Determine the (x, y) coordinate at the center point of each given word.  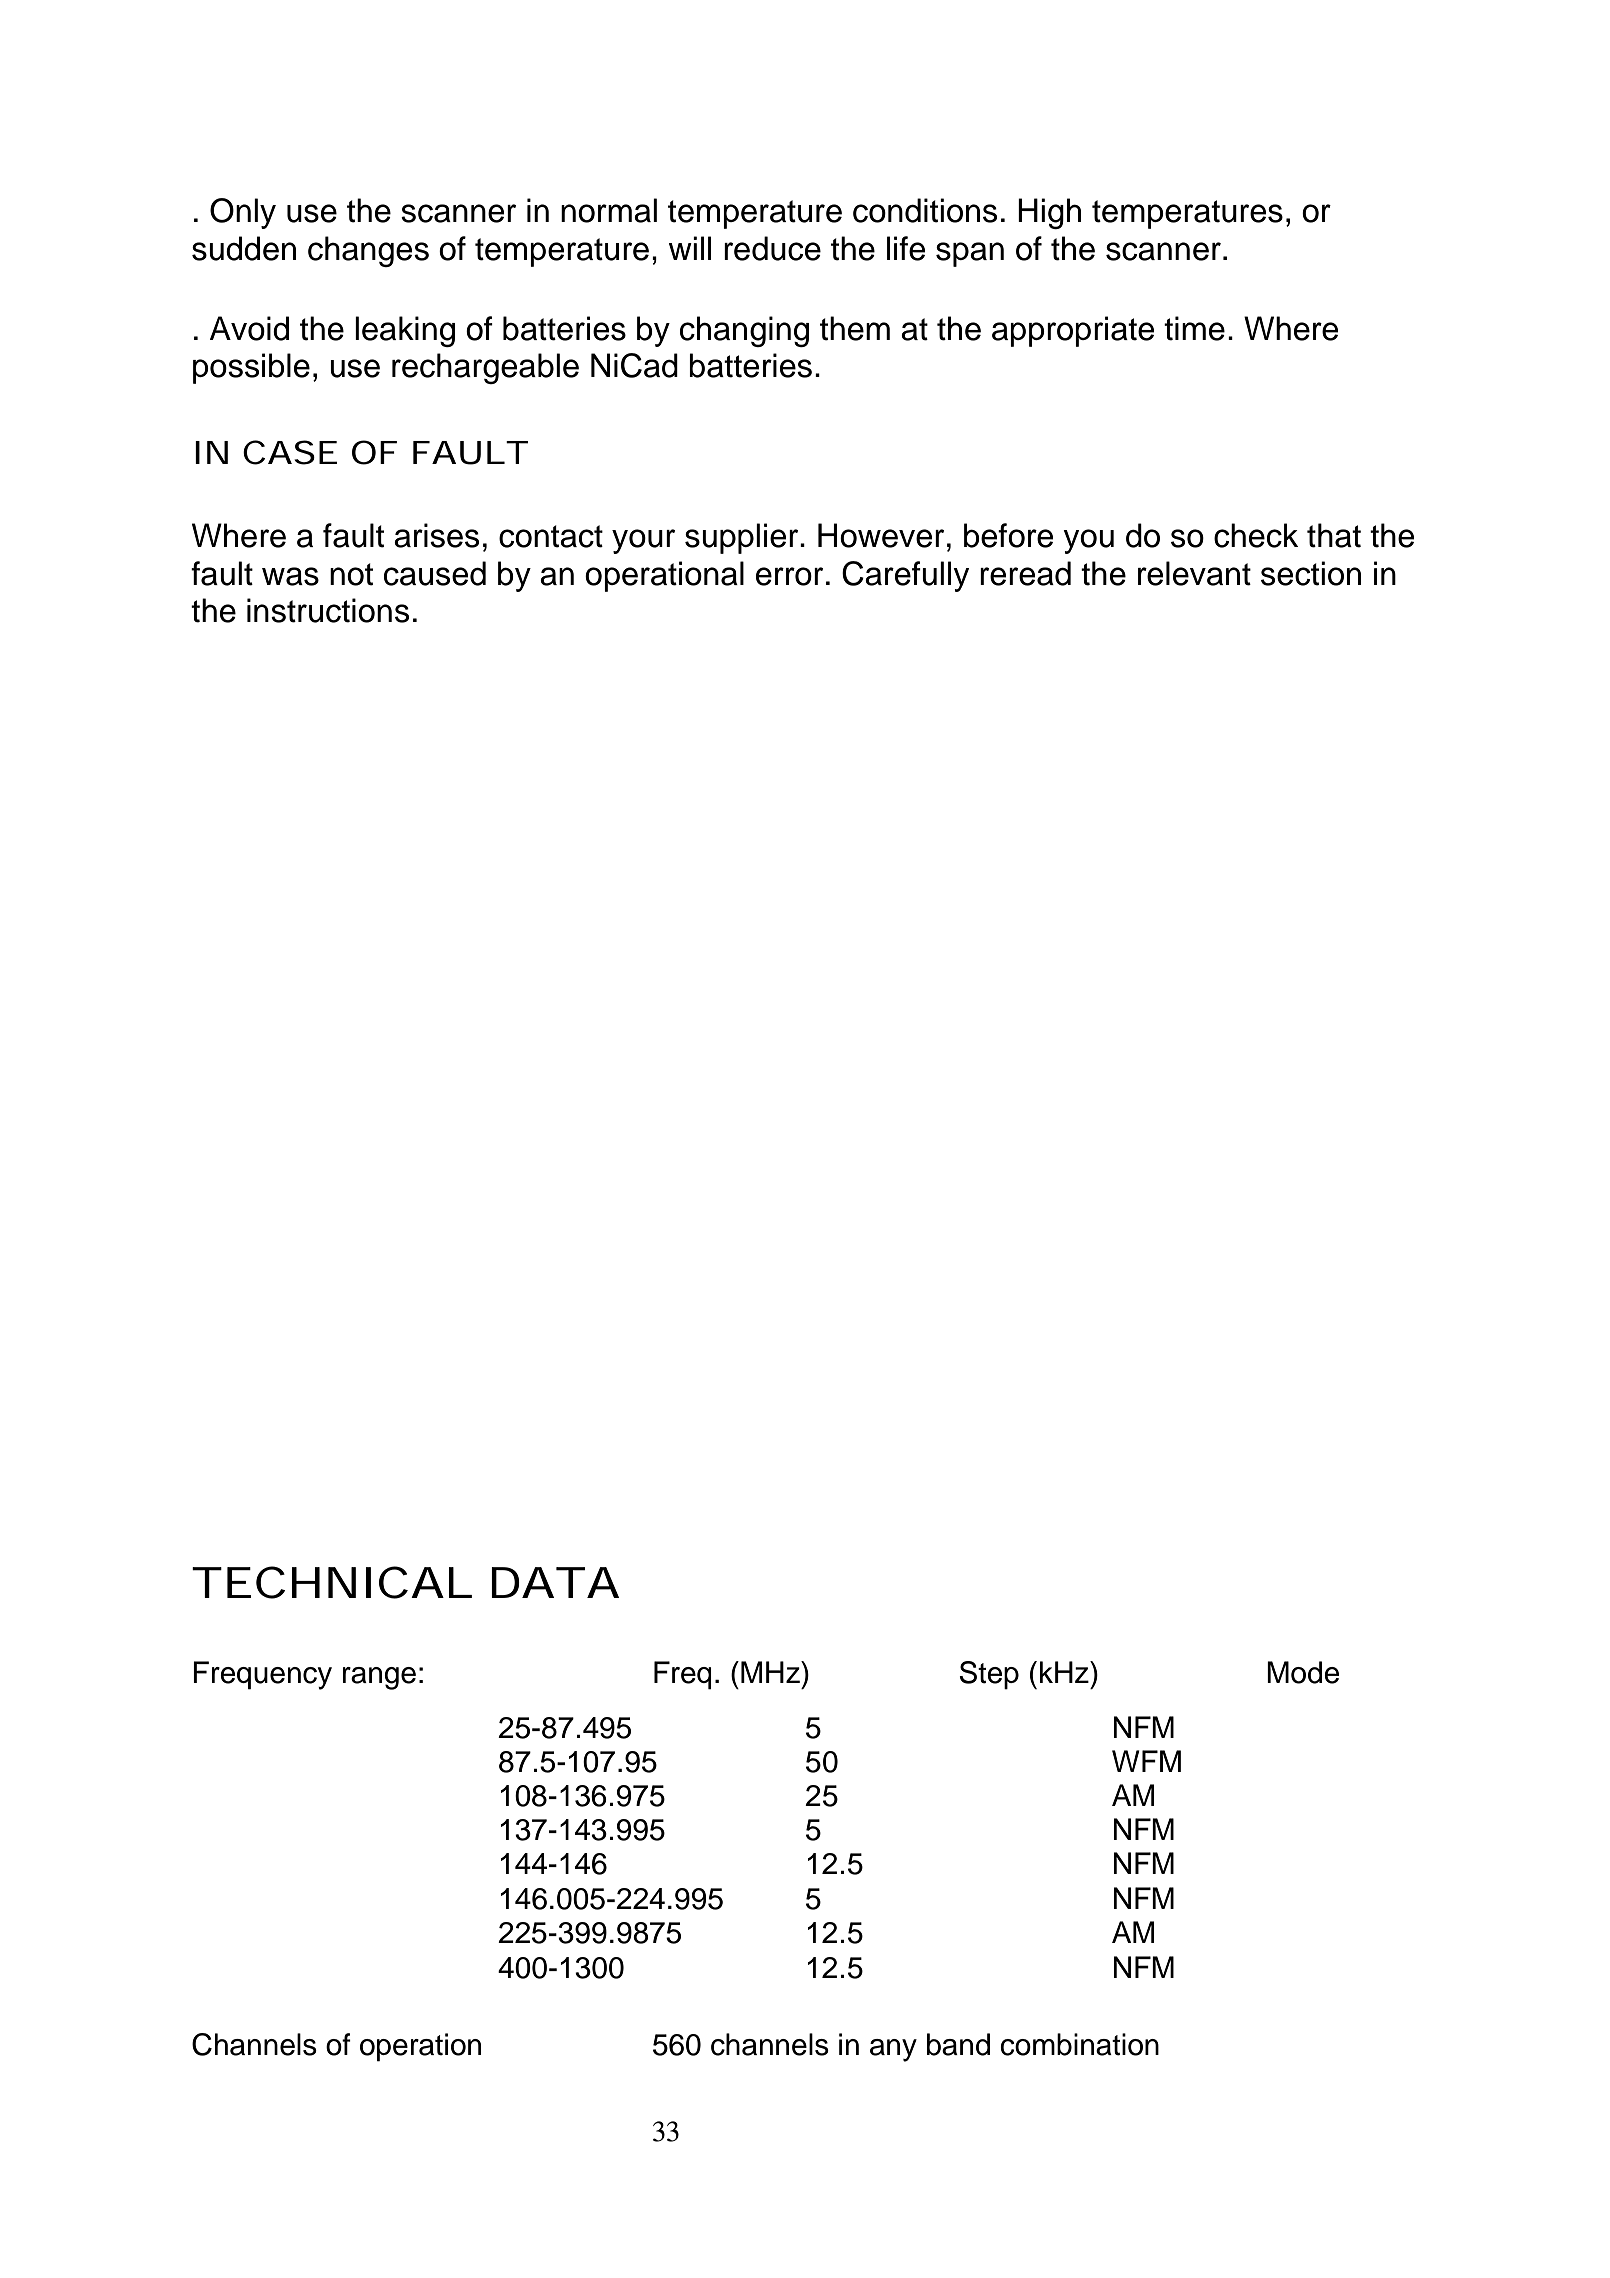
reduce (772, 248)
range (379, 1678)
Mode (1303, 1672)
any (893, 2050)
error (789, 576)
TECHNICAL (330, 1582)
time (1194, 328)
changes (368, 251)
